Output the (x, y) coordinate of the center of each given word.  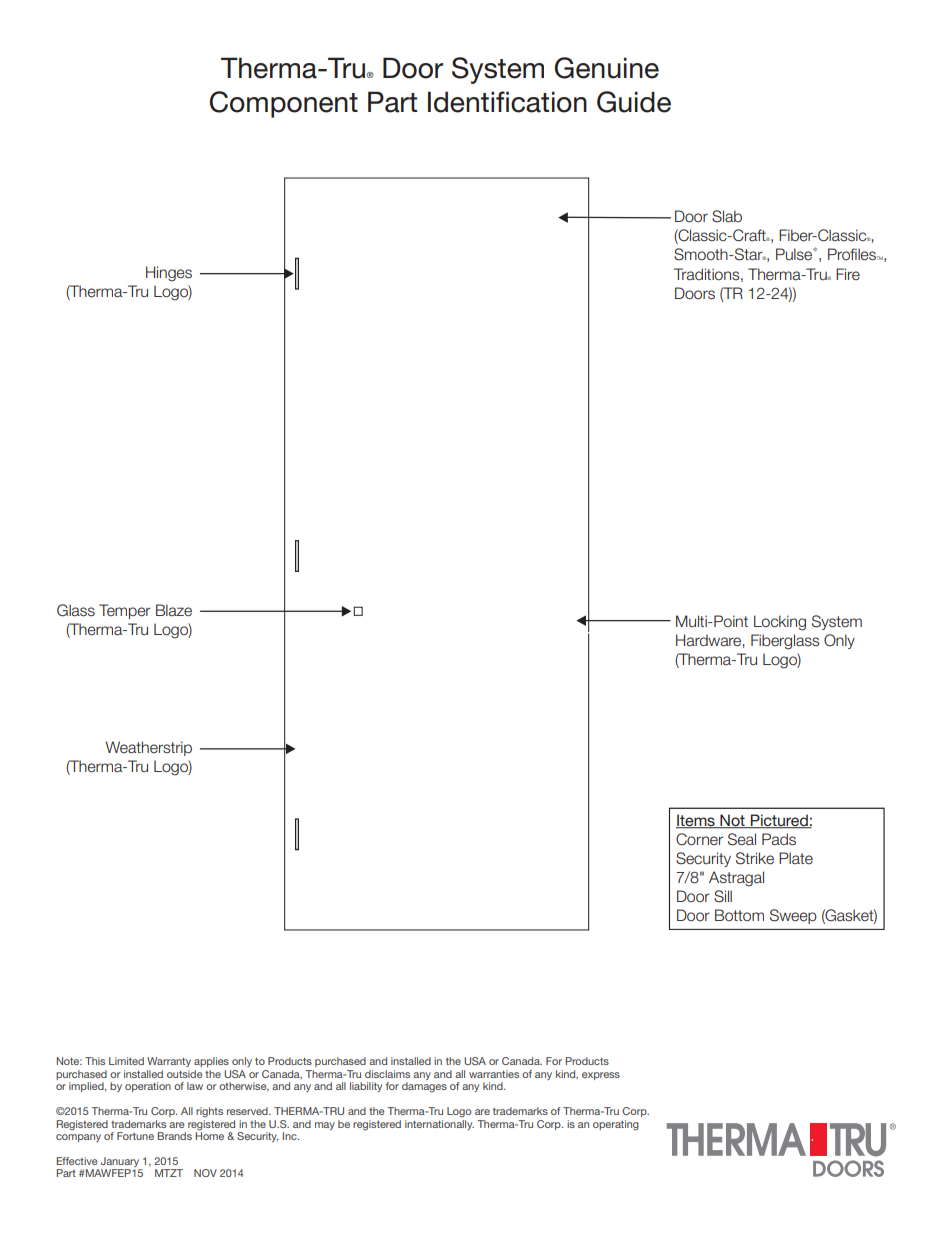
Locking (780, 623)
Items (696, 821)
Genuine (607, 68)
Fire (848, 274)
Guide (634, 102)
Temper (125, 611)
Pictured (779, 821)
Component (284, 104)
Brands (175, 1136)
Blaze (174, 610)
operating (616, 1125)
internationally (439, 1125)
